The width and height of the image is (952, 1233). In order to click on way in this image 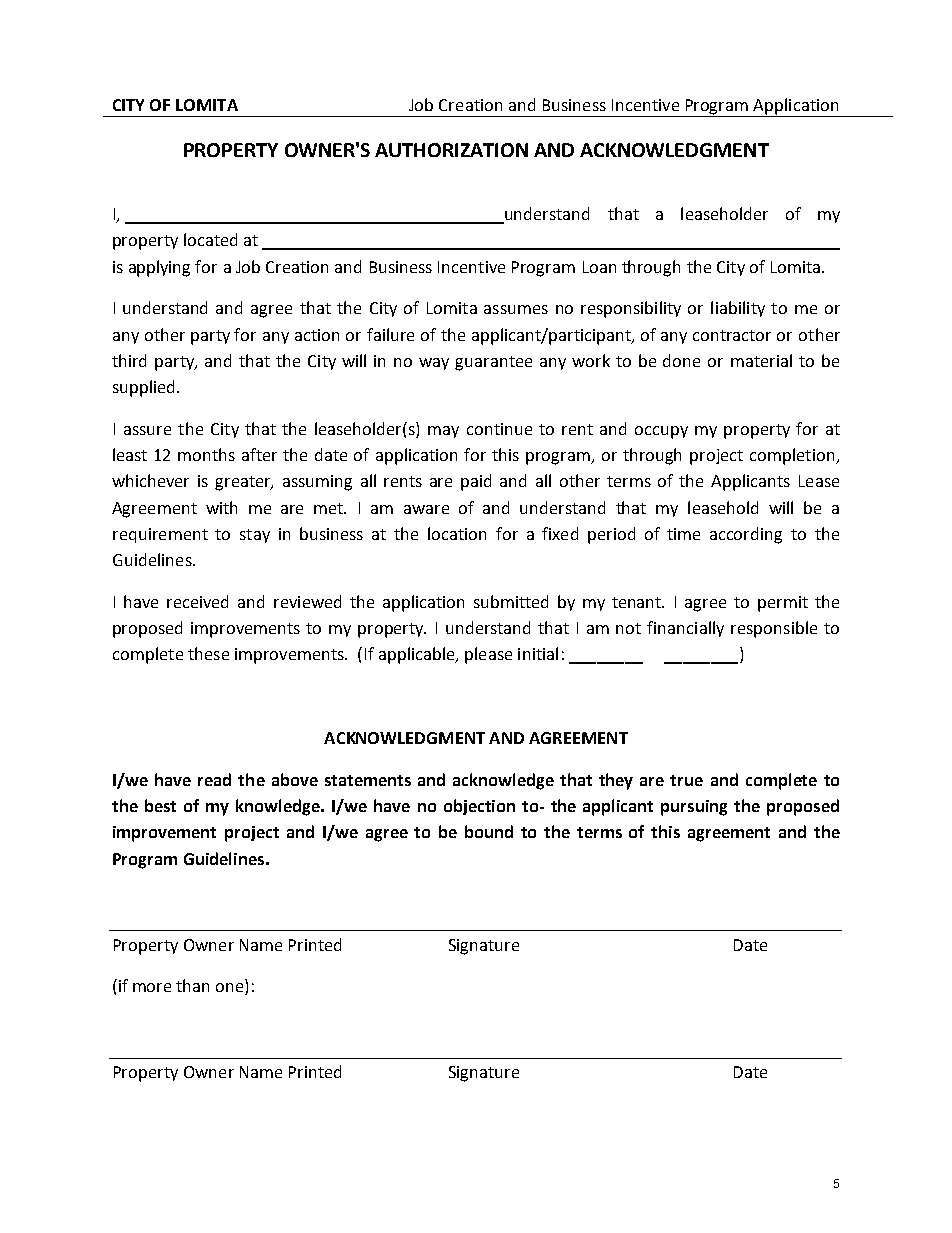, I will do `click(434, 364)`.
